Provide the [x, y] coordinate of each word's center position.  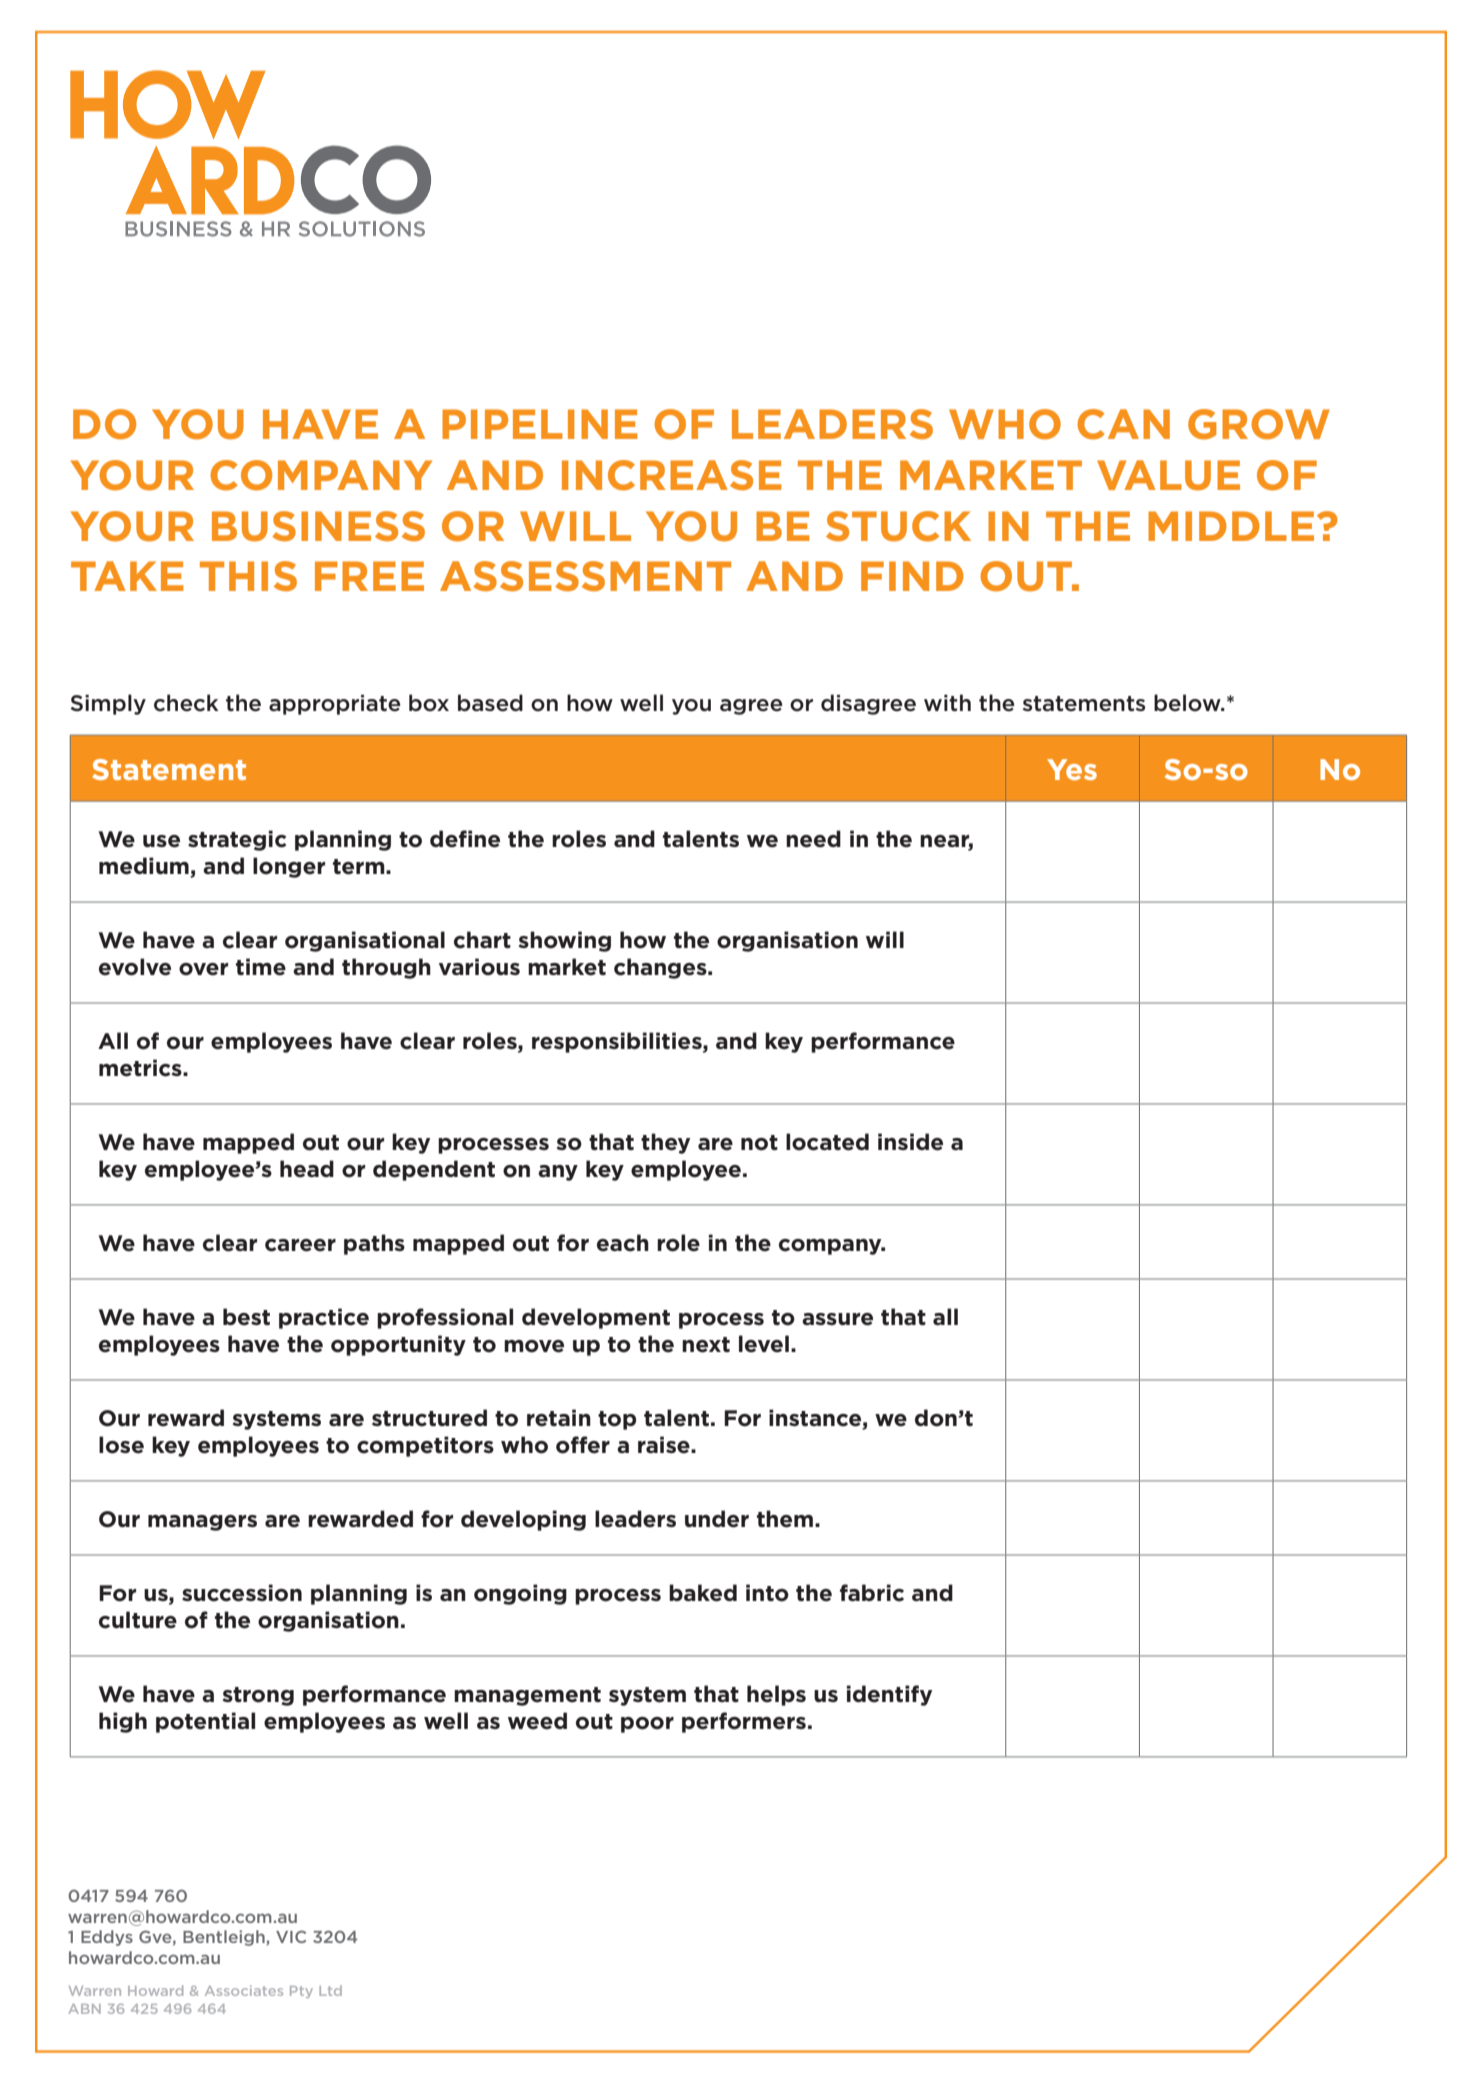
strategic [237, 840]
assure [837, 1319]
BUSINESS [318, 526]
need [813, 839]
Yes [1072, 769]
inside [910, 1142]
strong [258, 1696]
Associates [244, 1990]
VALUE [1168, 475]
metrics [141, 1068]
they [665, 1143]
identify [889, 1695]
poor [647, 1725]
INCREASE [671, 475]
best [246, 1317]
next [706, 1345]
